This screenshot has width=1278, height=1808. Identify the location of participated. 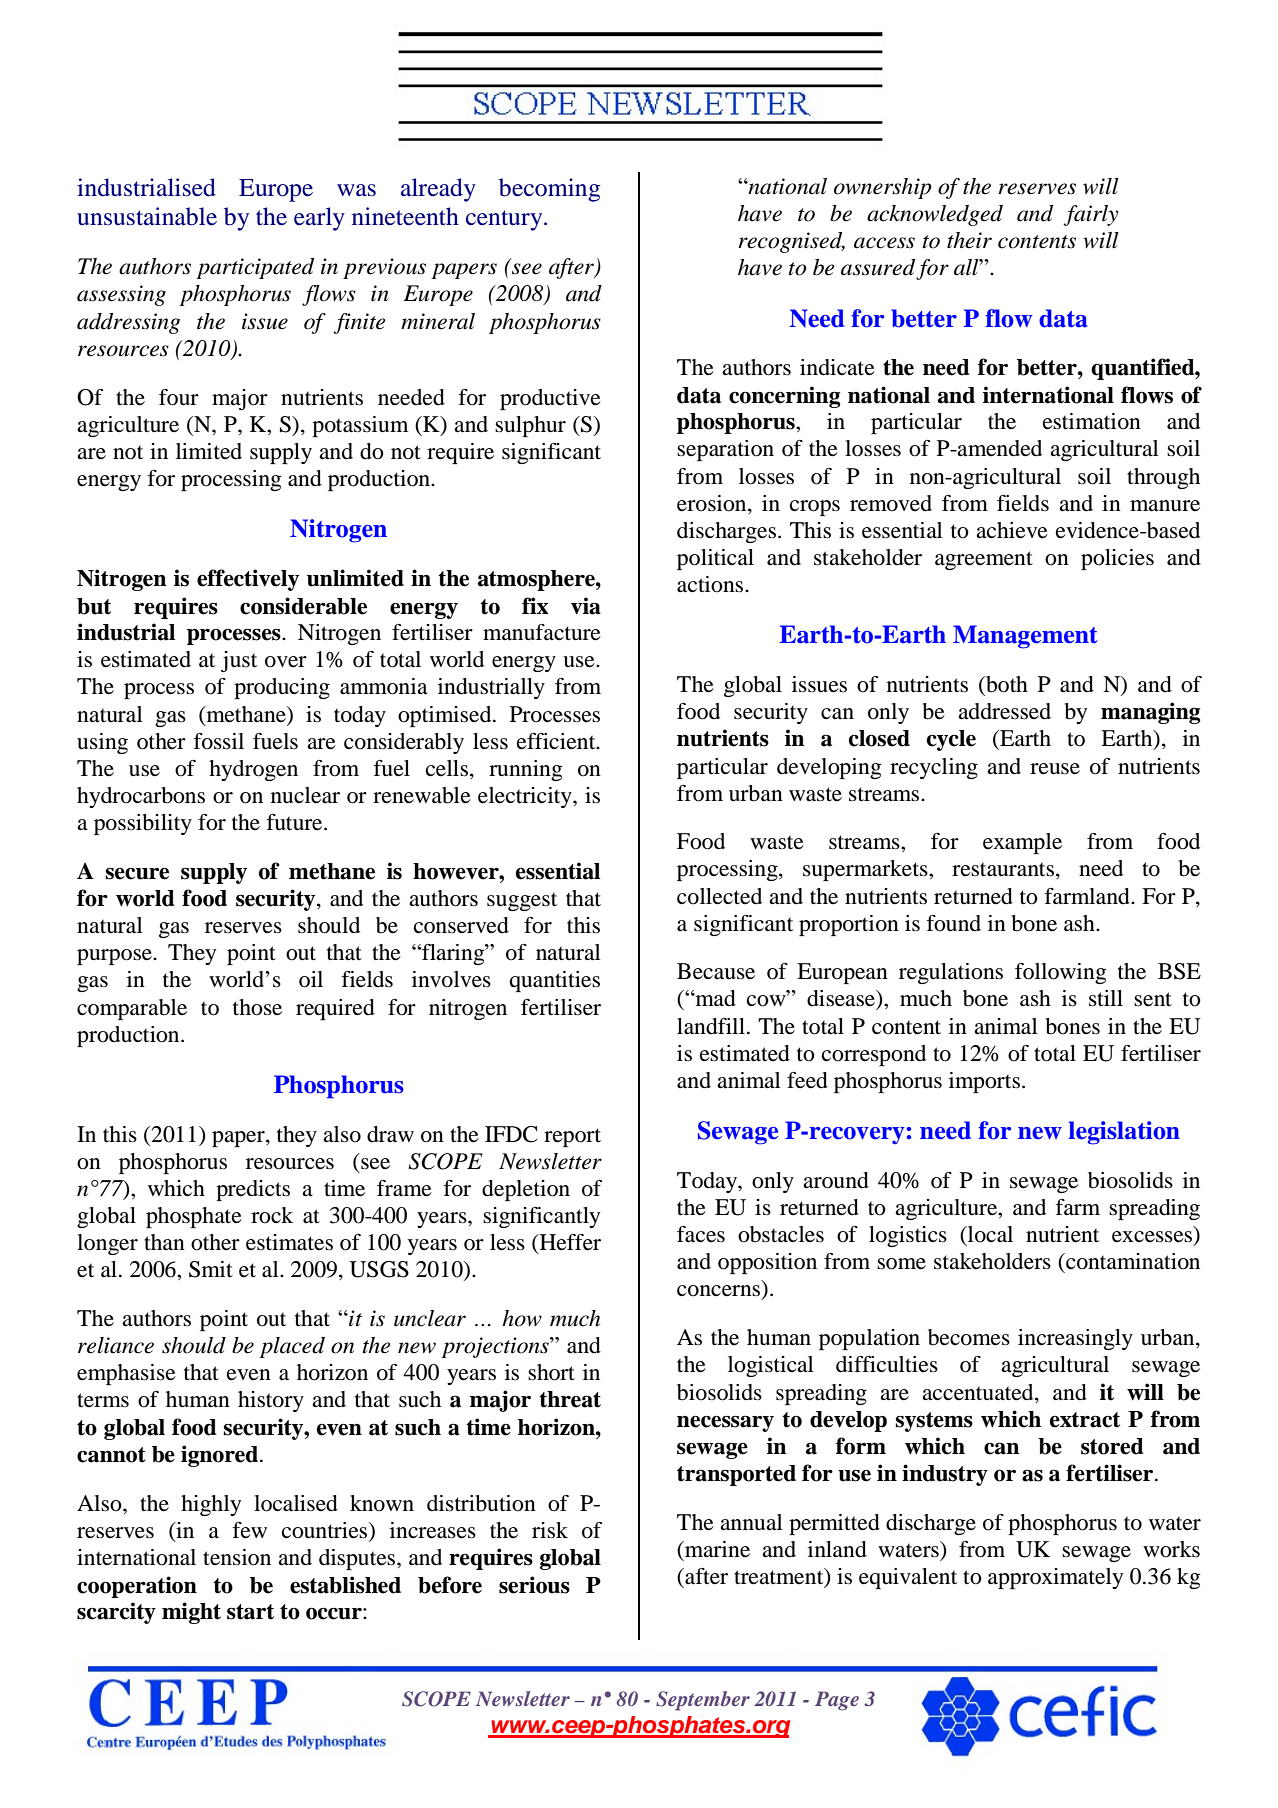
(255, 268).
